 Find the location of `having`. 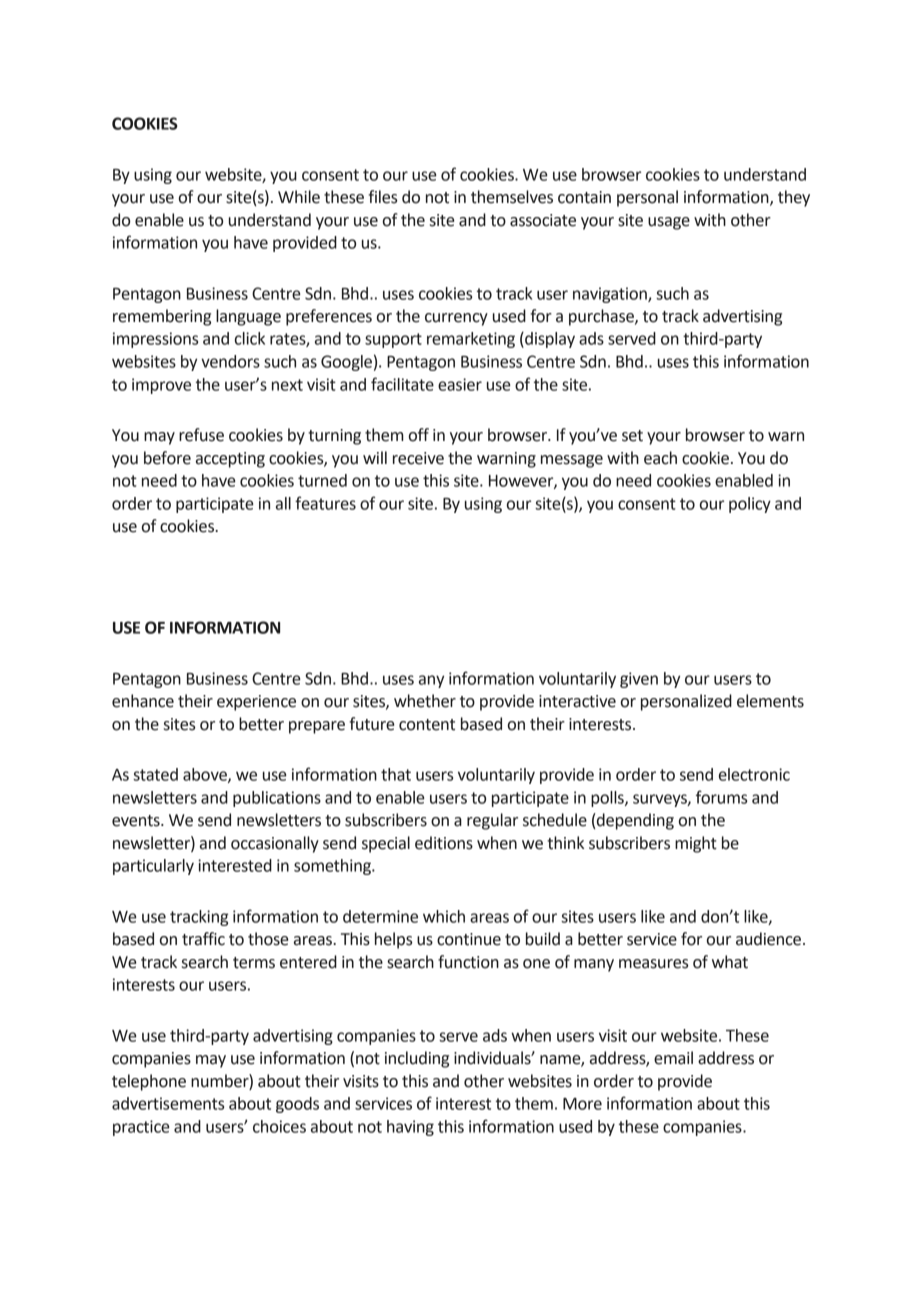

having is located at coordinates (410, 1128).
